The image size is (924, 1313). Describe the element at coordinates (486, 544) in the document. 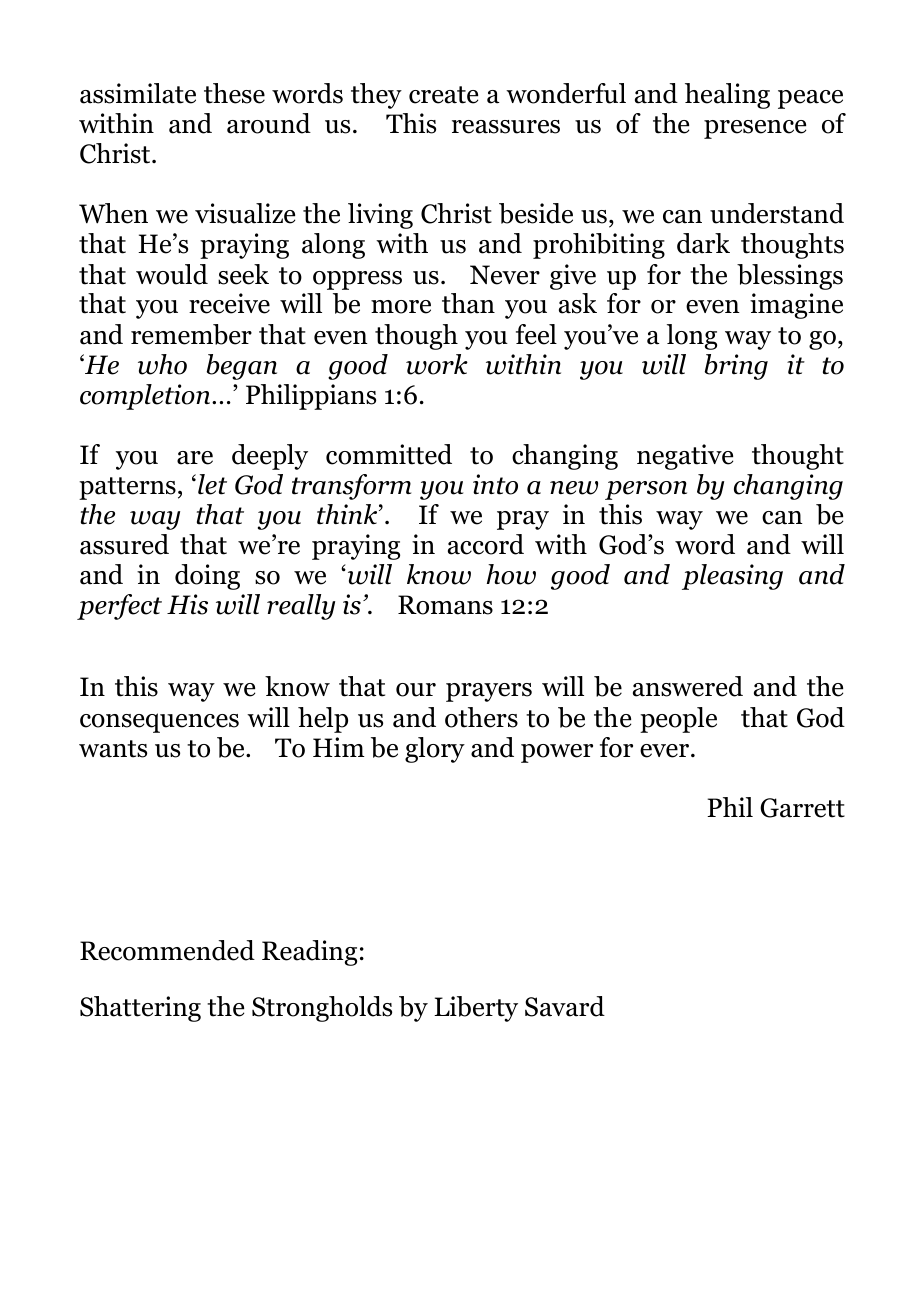

I see `accord` at that location.
